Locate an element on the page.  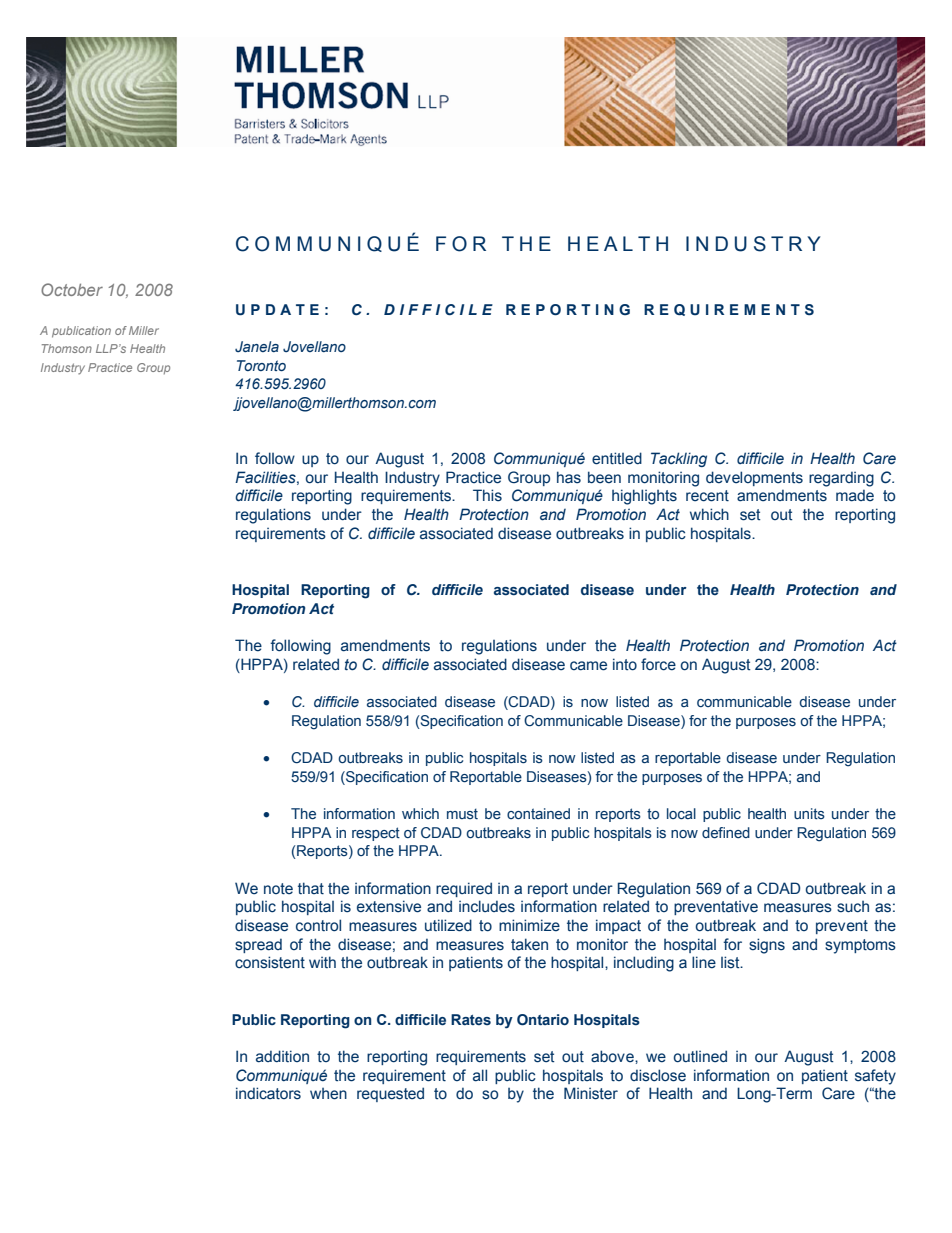
UPDATE is located at coordinates (277, 310).
